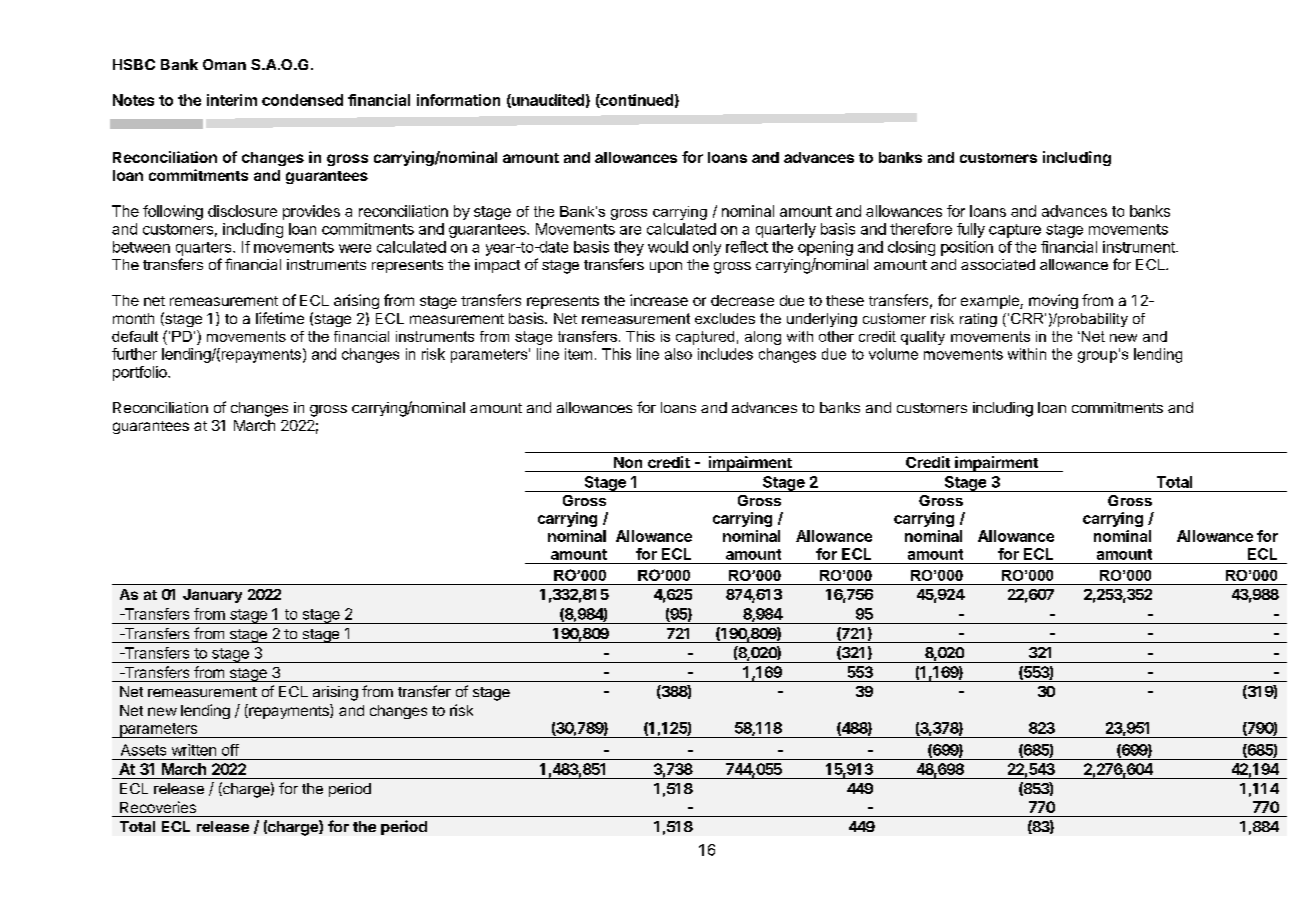 The height and width of the image is (924, 1308). What do you see at coordinates (232, 100) in the image?
I see `interim` at bounding box center [232, 100].
